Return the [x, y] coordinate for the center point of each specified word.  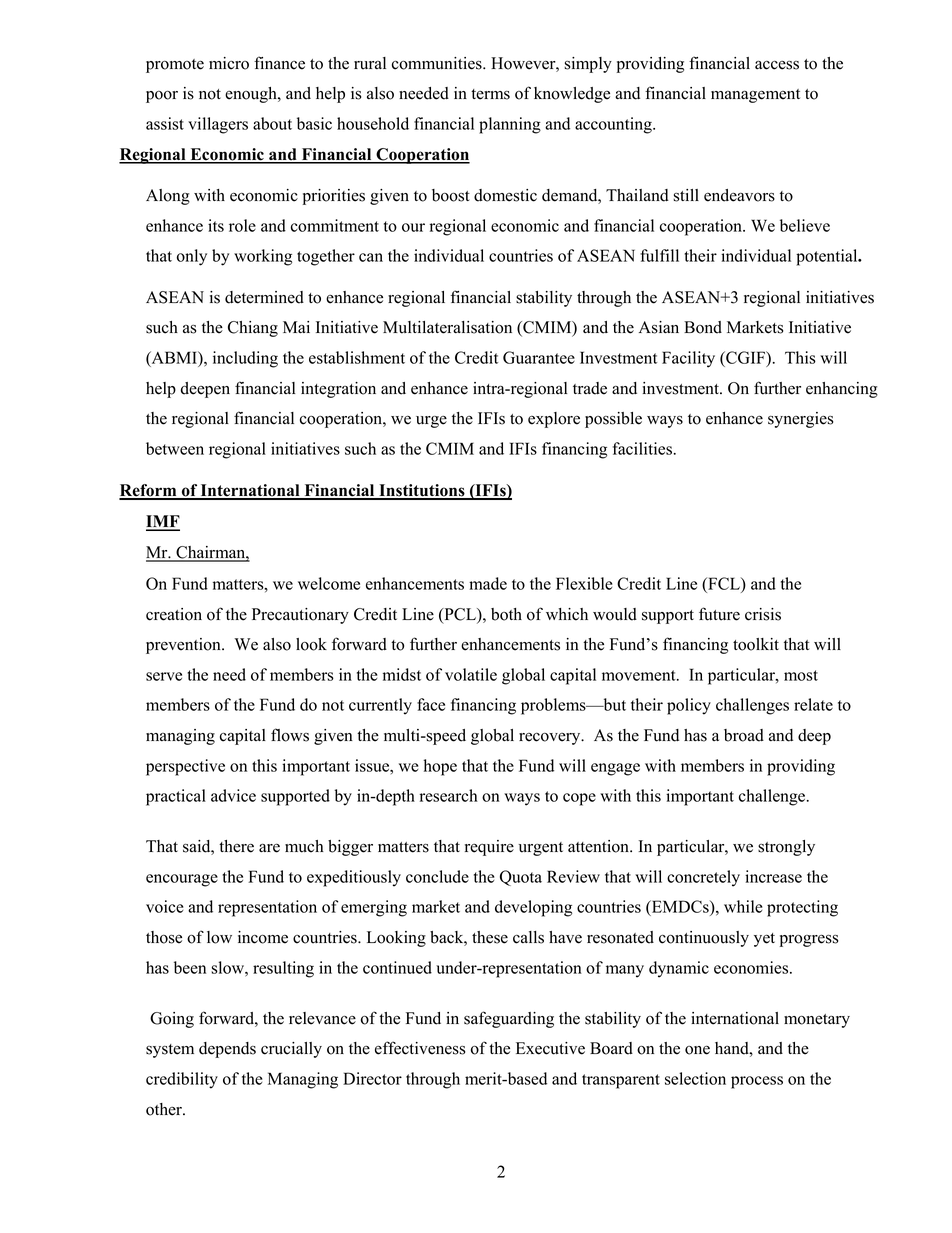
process [757, 1082]
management [755, 96]
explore [554, 420]
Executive [550, 1048]
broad [744, 735]
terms [490, 94]
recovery [551, 739]
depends [227, 1050]
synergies [800, 420]
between [175, 448]
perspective [185, 767]
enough [252, 95]
